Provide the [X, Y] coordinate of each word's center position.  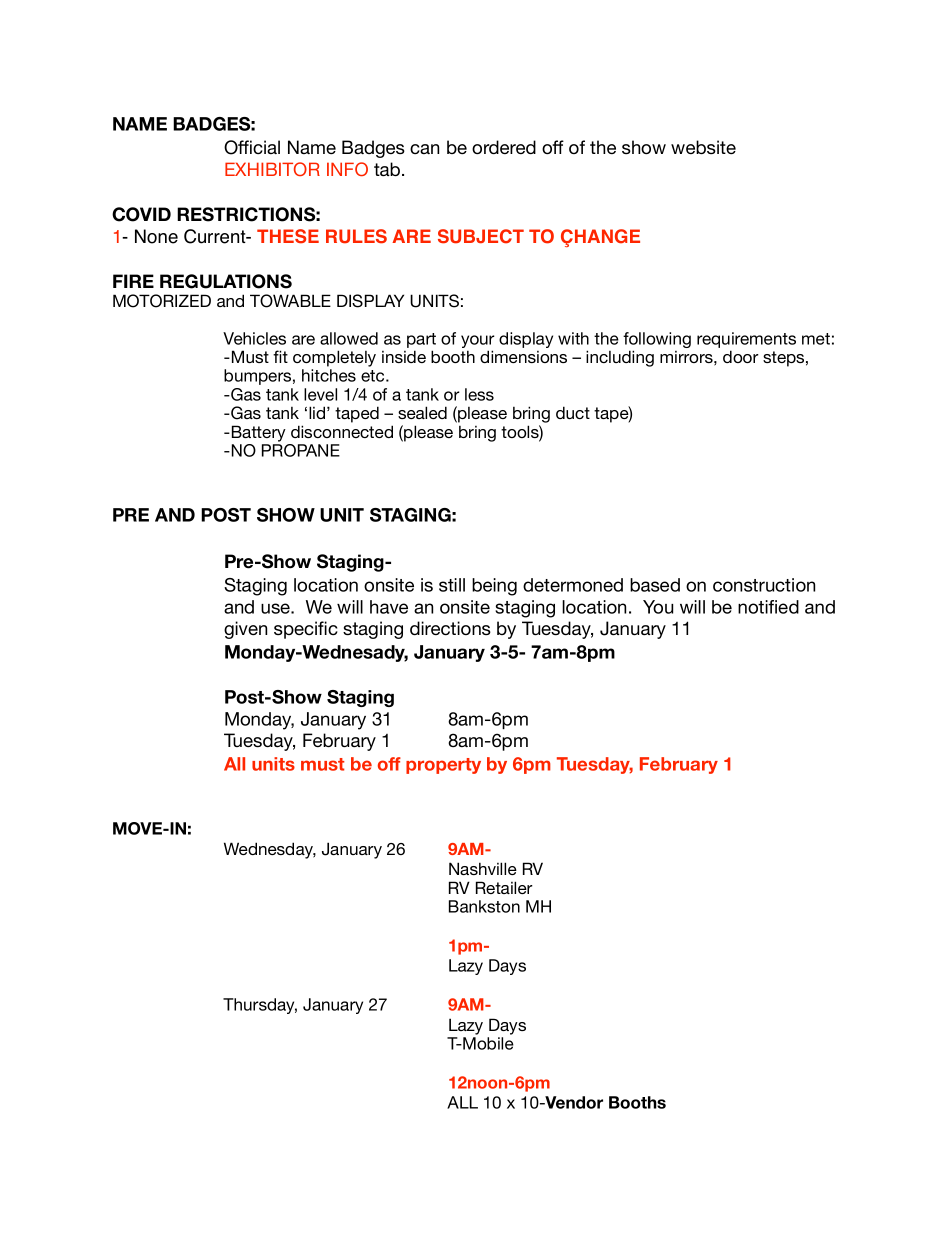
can [424, 149]
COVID [141, 214]
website [703, 147]
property [443, 766]
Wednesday [270, 850]
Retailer [504, 887]
